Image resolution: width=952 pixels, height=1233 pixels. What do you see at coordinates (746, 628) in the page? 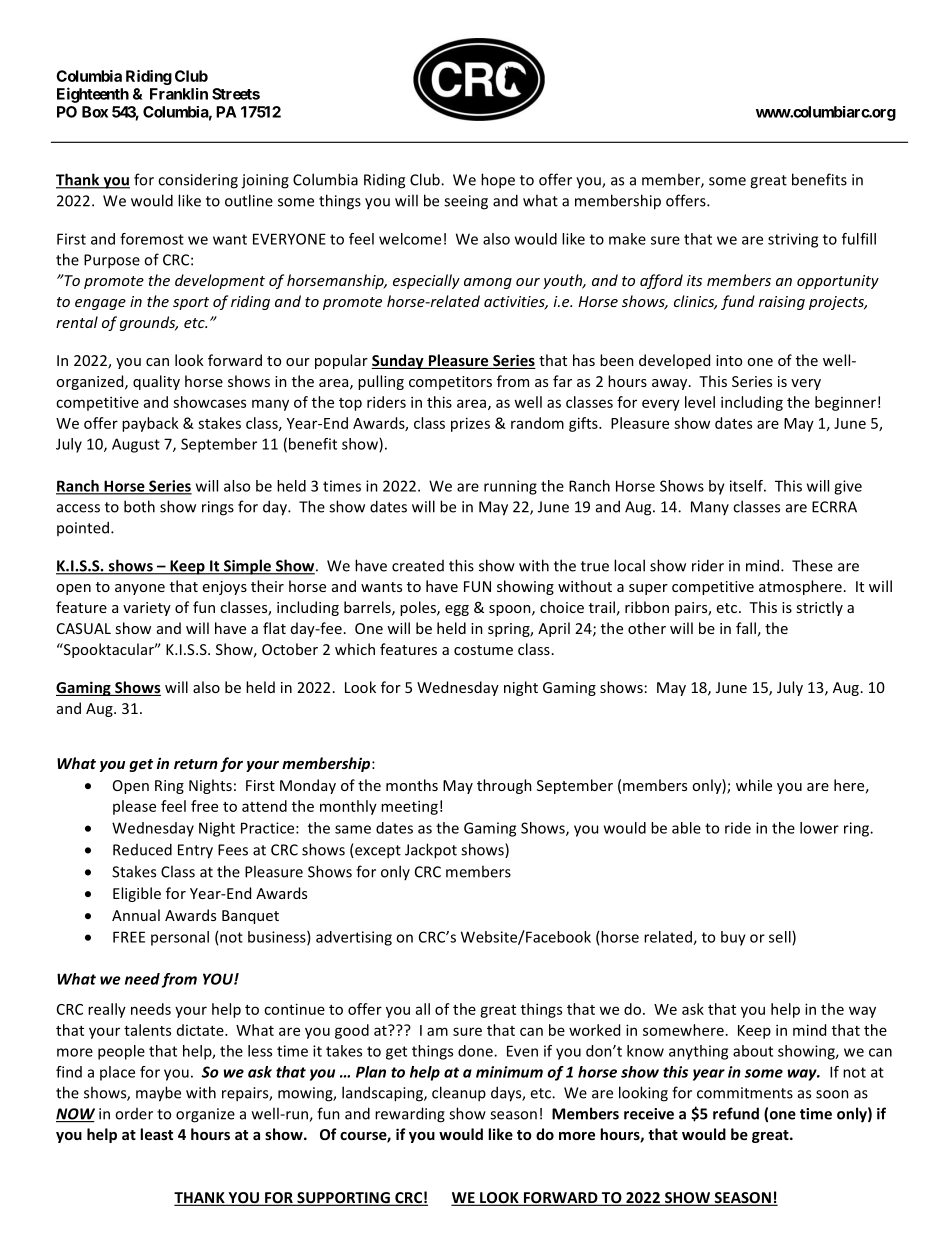
I see `fall` at bounding box center [746, 628].
